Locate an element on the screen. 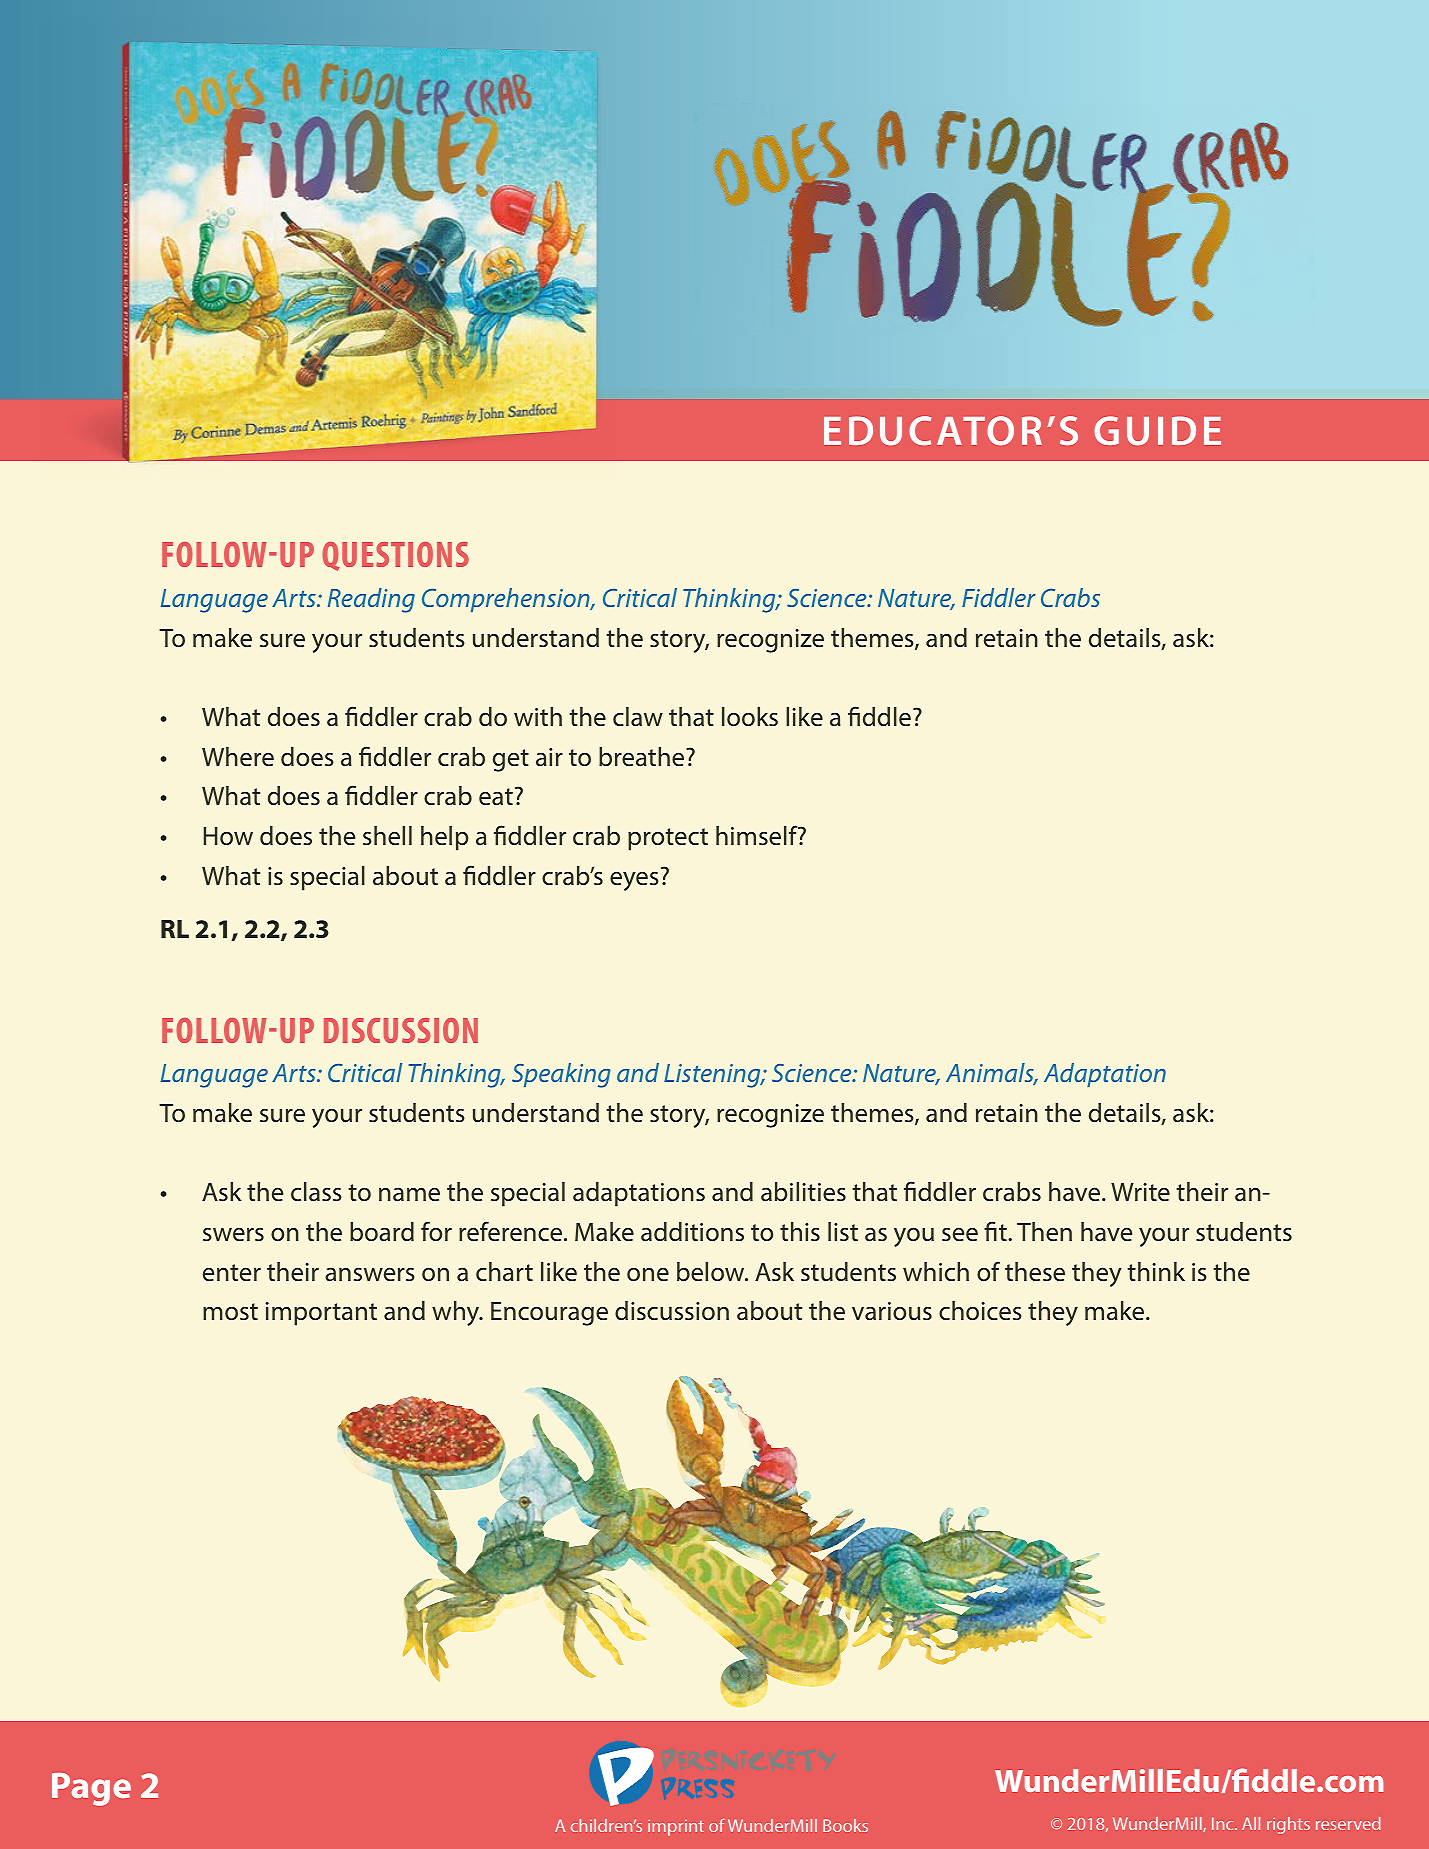  most is located at coordinates (230, 1312).
